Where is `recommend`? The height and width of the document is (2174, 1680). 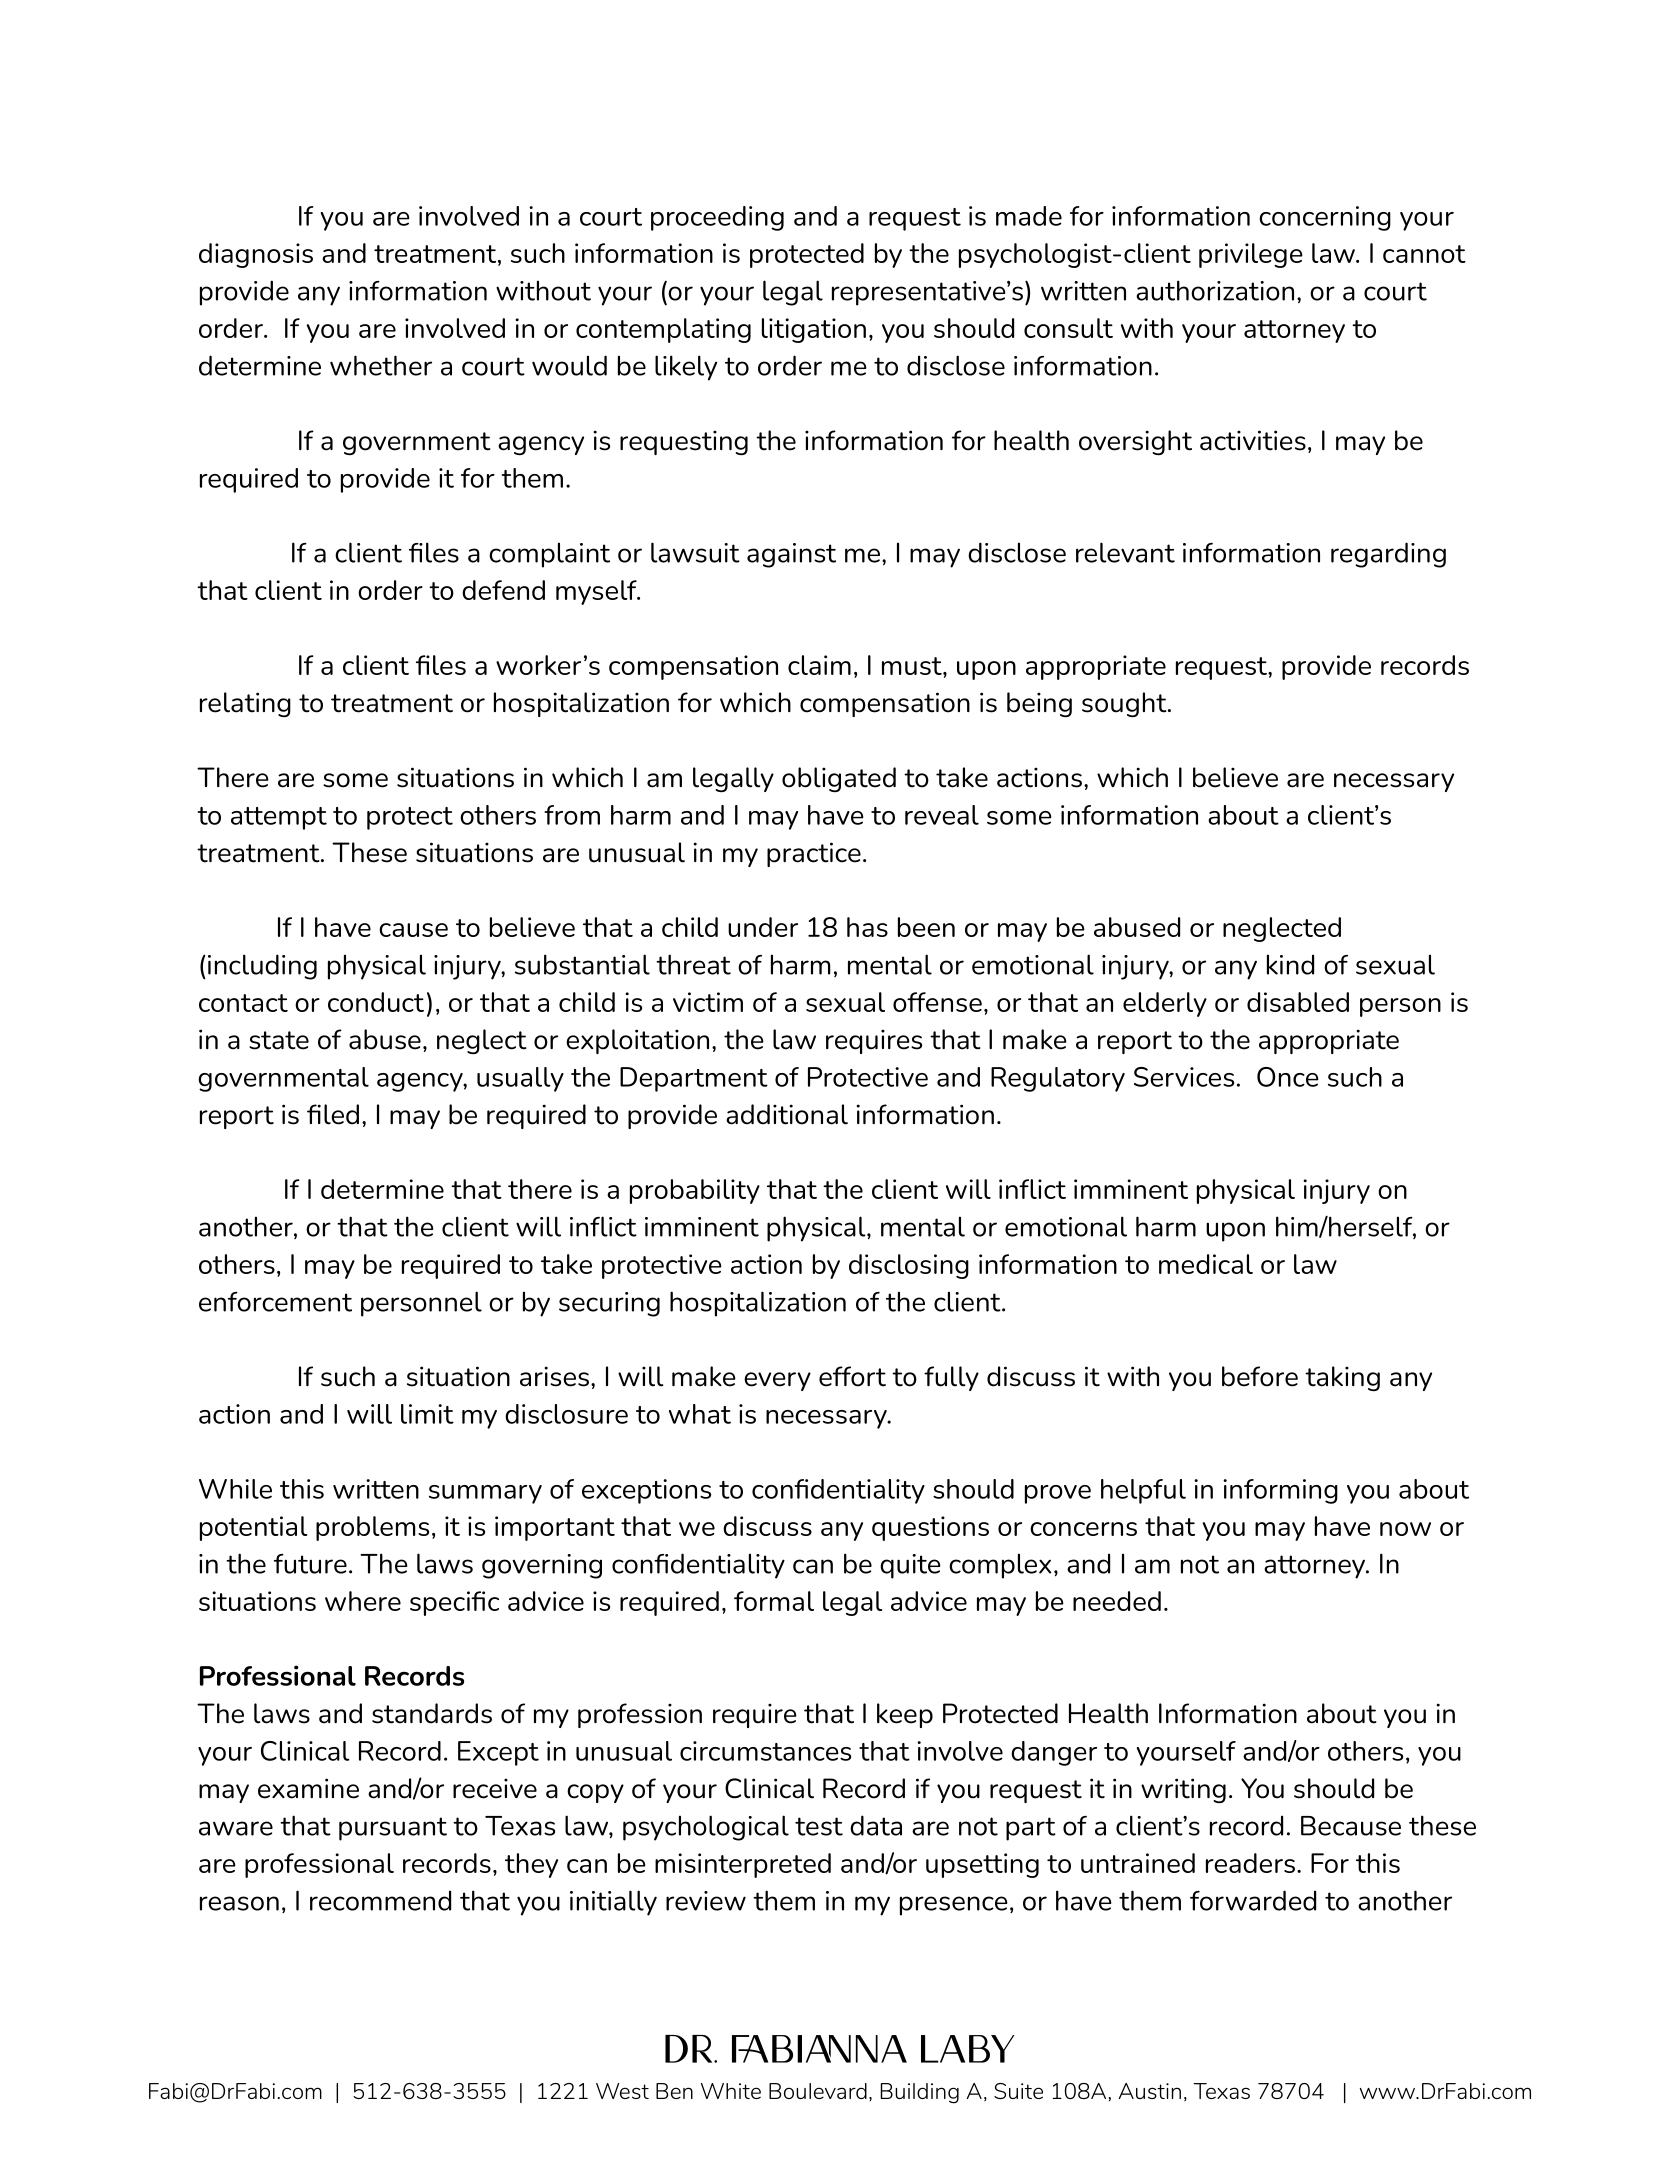 recommend is located at coordinates (380, 1900).
